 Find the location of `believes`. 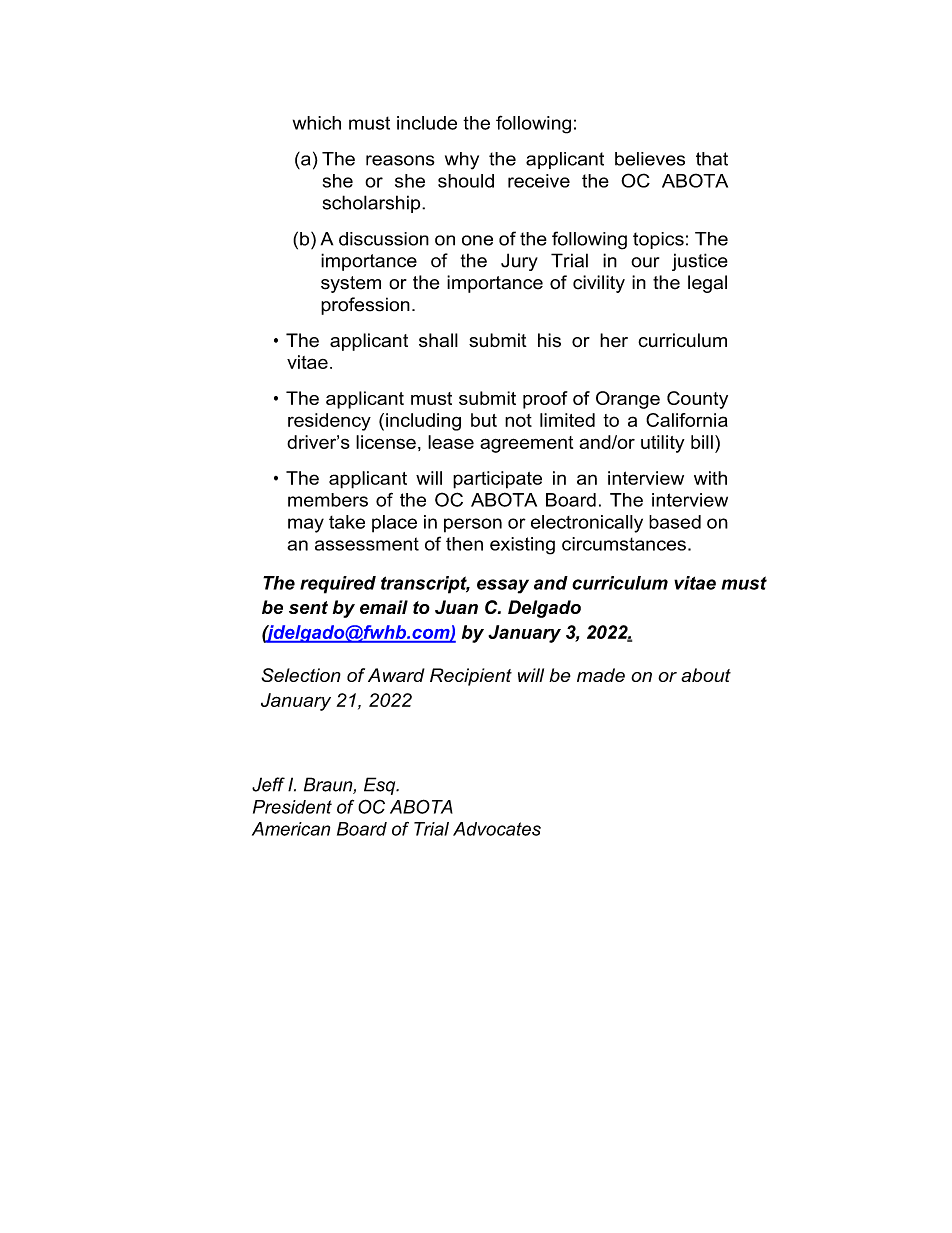

believes is located at coordinates (650, 159).
